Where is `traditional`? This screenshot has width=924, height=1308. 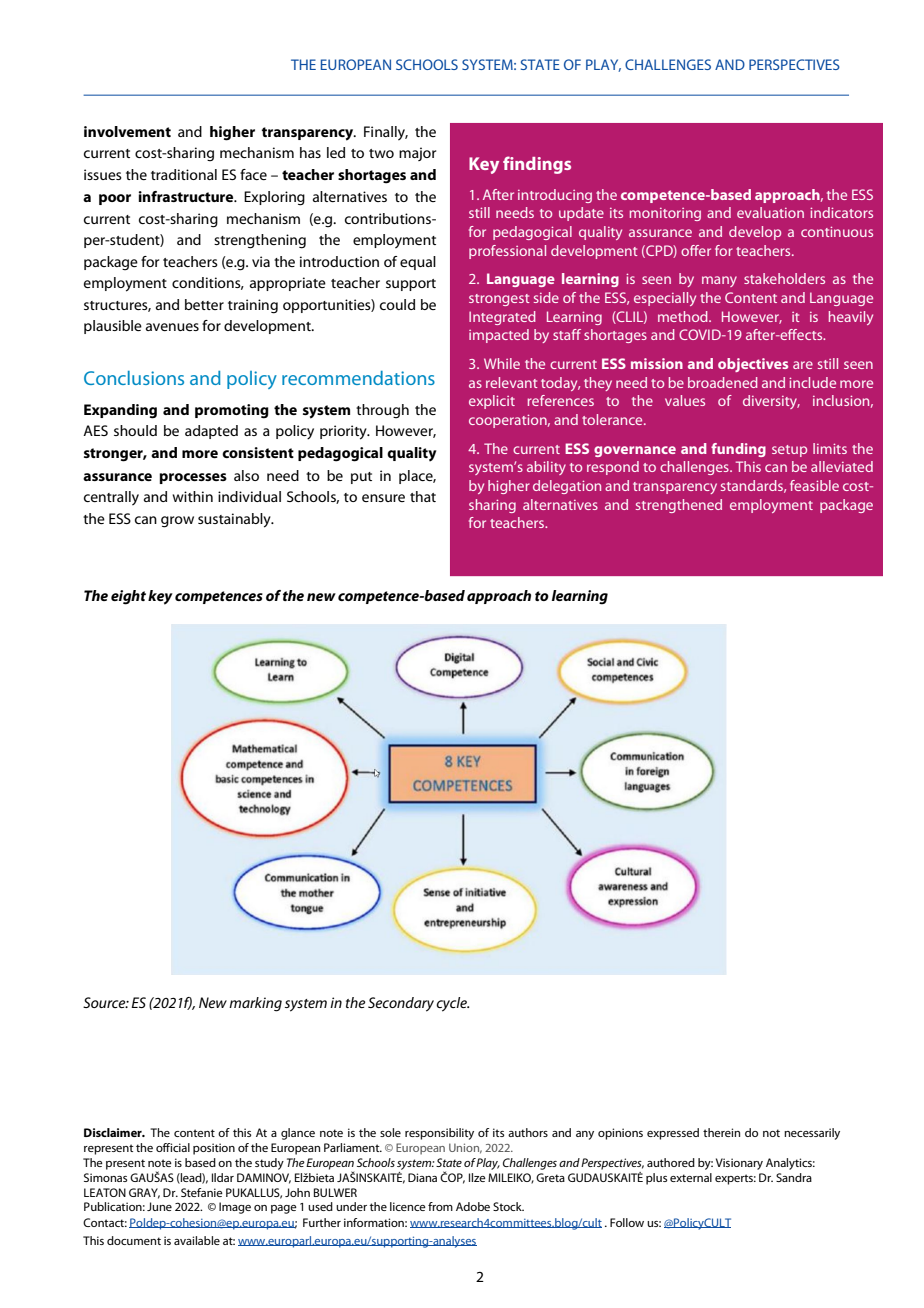 traditional is located at coordinates (184, 174).
